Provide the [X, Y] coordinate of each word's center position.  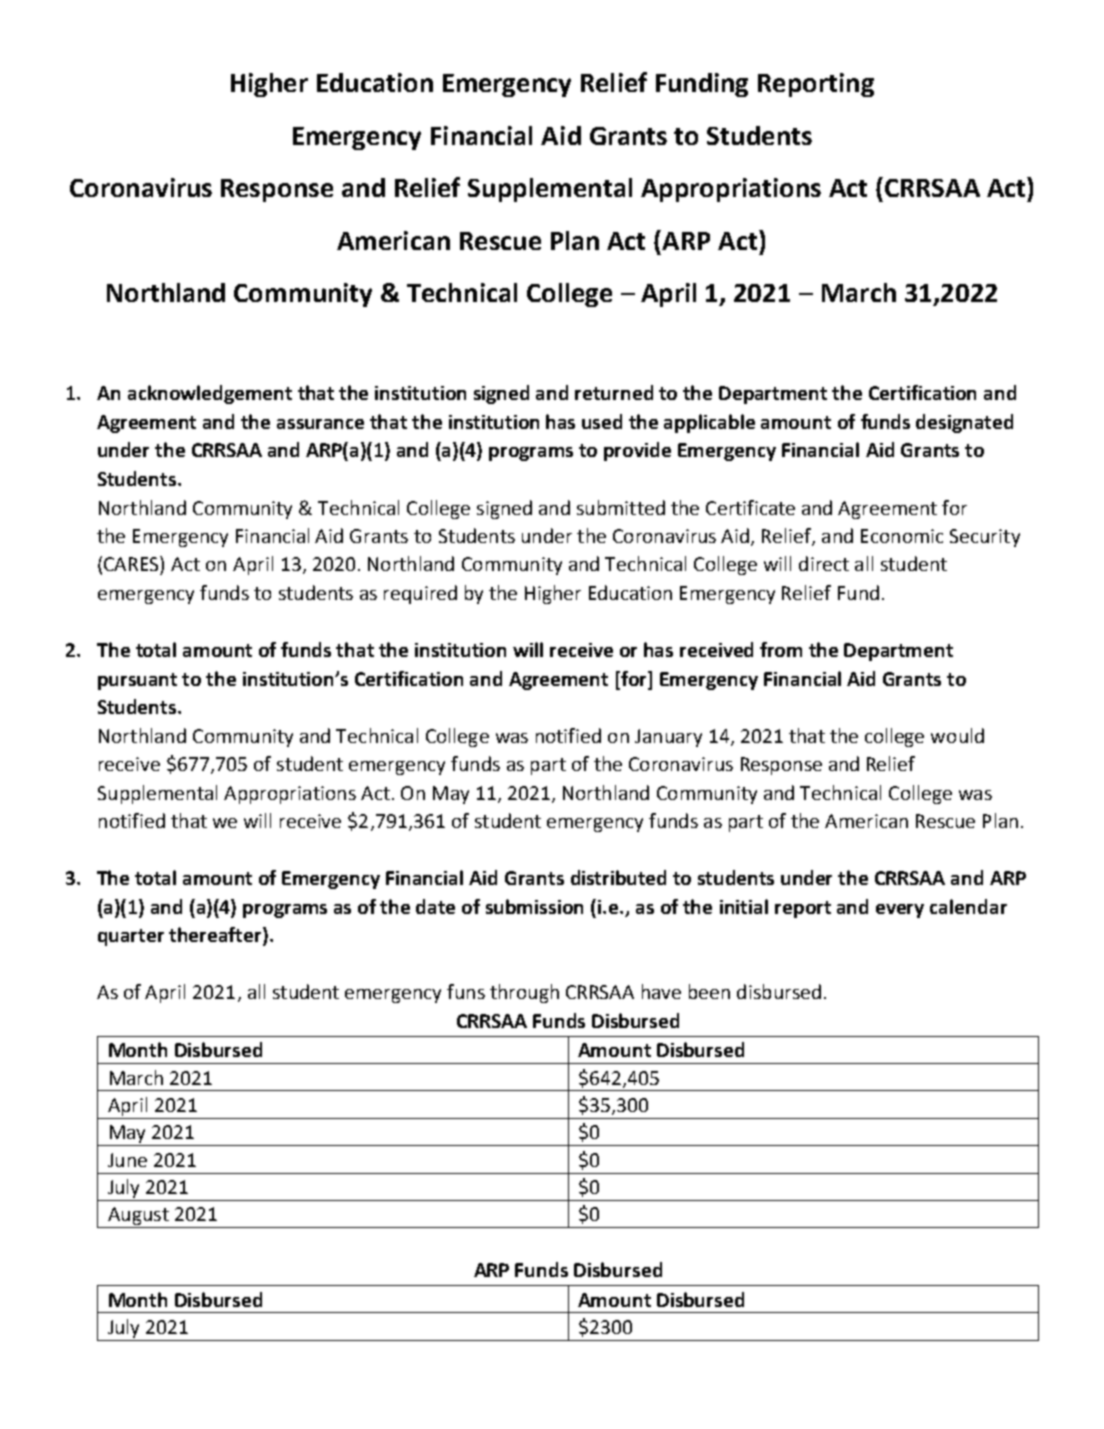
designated [964, 423]
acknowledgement [210, 394]
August [138, 1217]
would [957, 735]
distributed [618, 877]
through [524, 993]
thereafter [216, 936]
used [602, 421]
